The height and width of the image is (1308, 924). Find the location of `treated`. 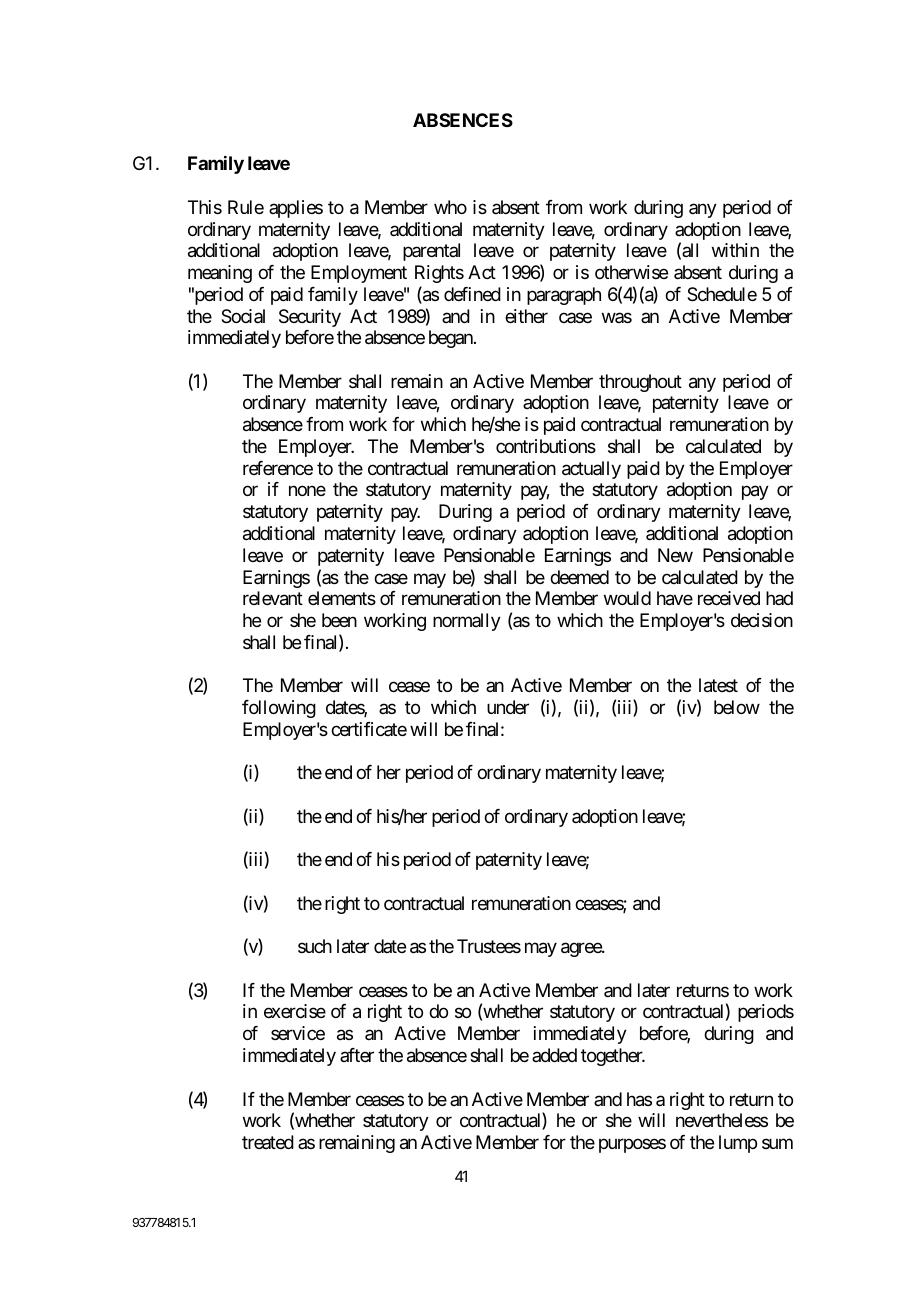

treated is located at coordinates (268, 1142).
